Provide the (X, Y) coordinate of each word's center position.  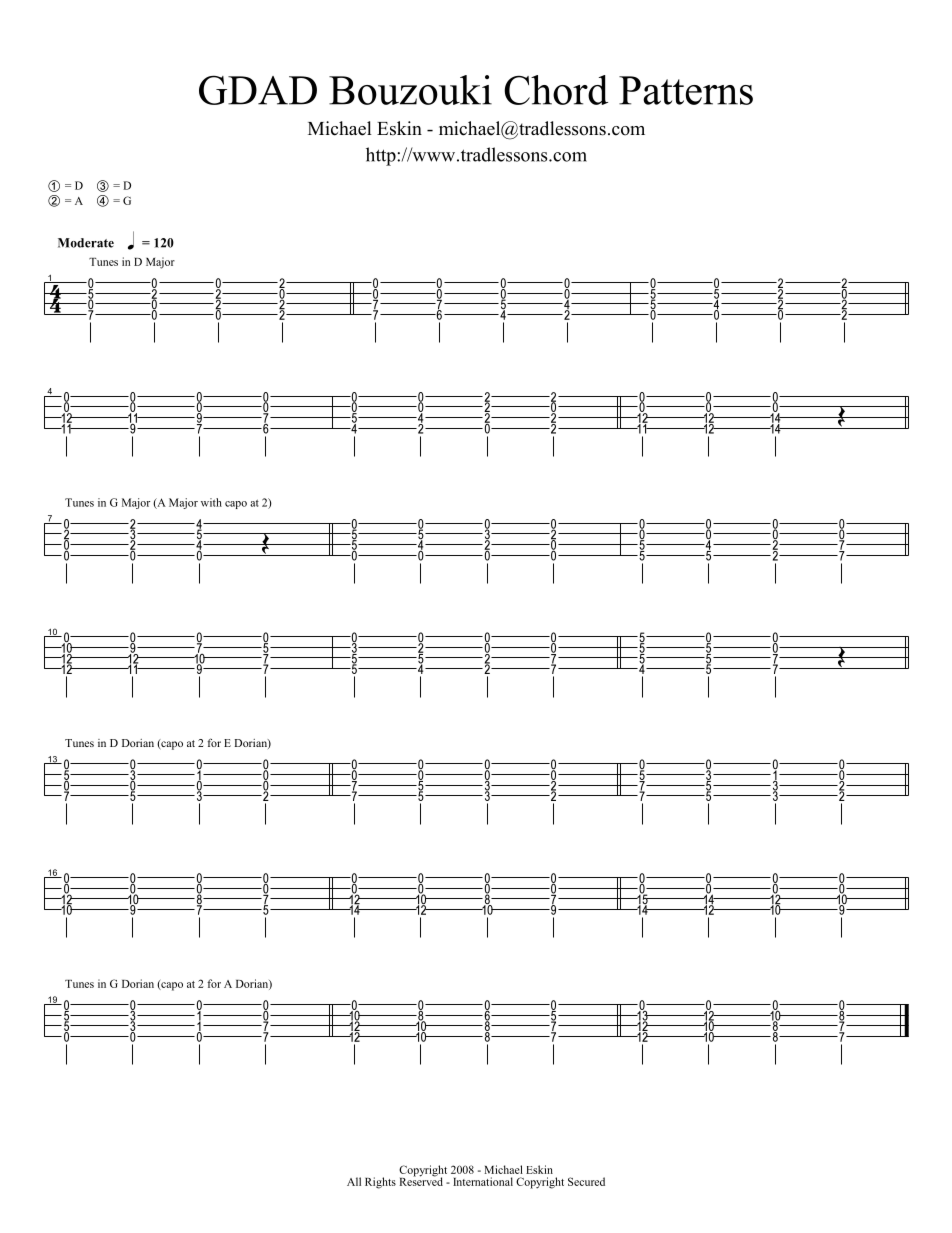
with (211, 502)
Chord (556, 90)
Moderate (86, 243)
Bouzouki (410, 90)
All (354, 1181)
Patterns (686, 90)
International (483, 1181)
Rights (380, 1183)
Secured (586, 1181)
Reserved (421, 1180)
